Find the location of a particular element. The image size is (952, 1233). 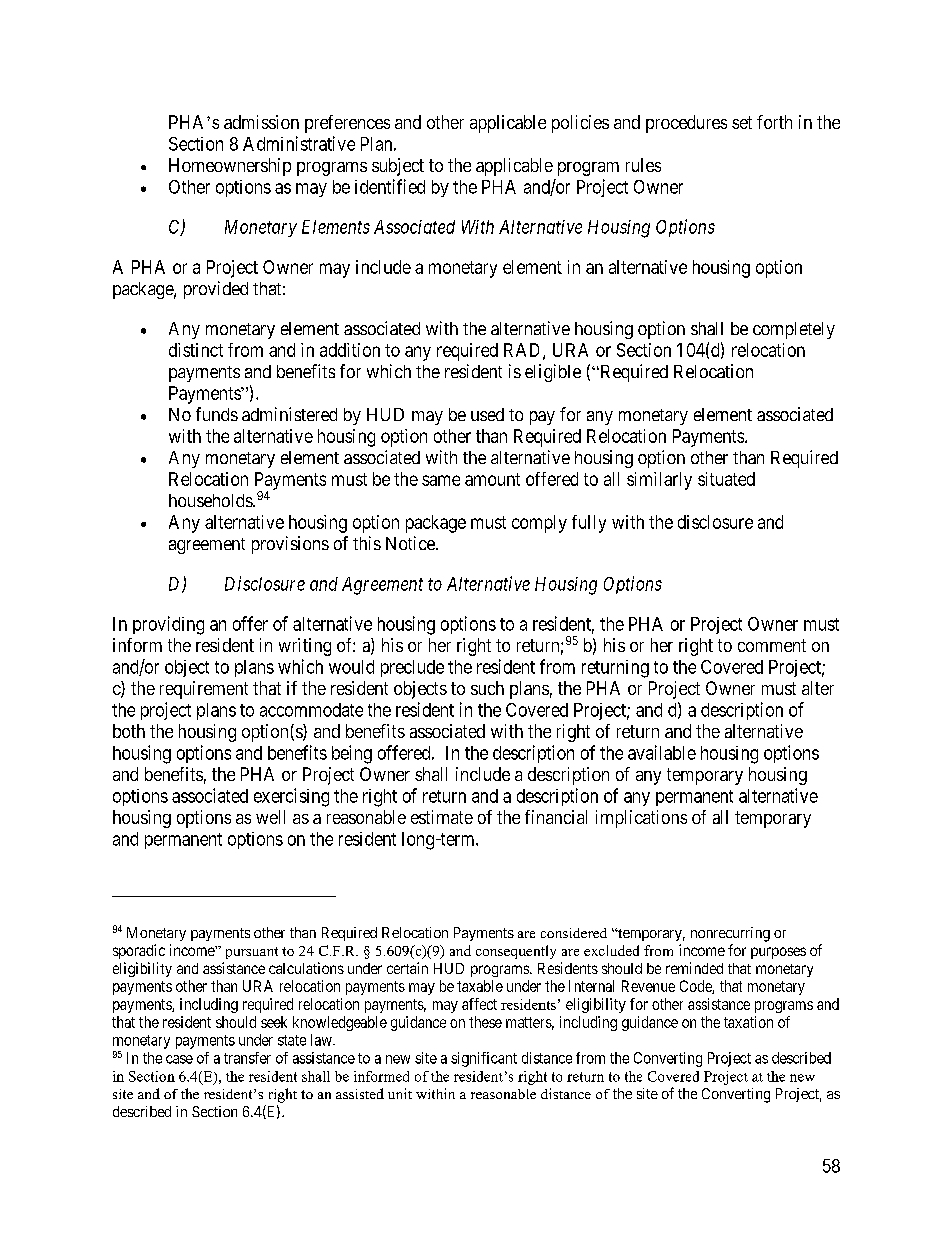

distinct is located at coordinates (196, 350).
